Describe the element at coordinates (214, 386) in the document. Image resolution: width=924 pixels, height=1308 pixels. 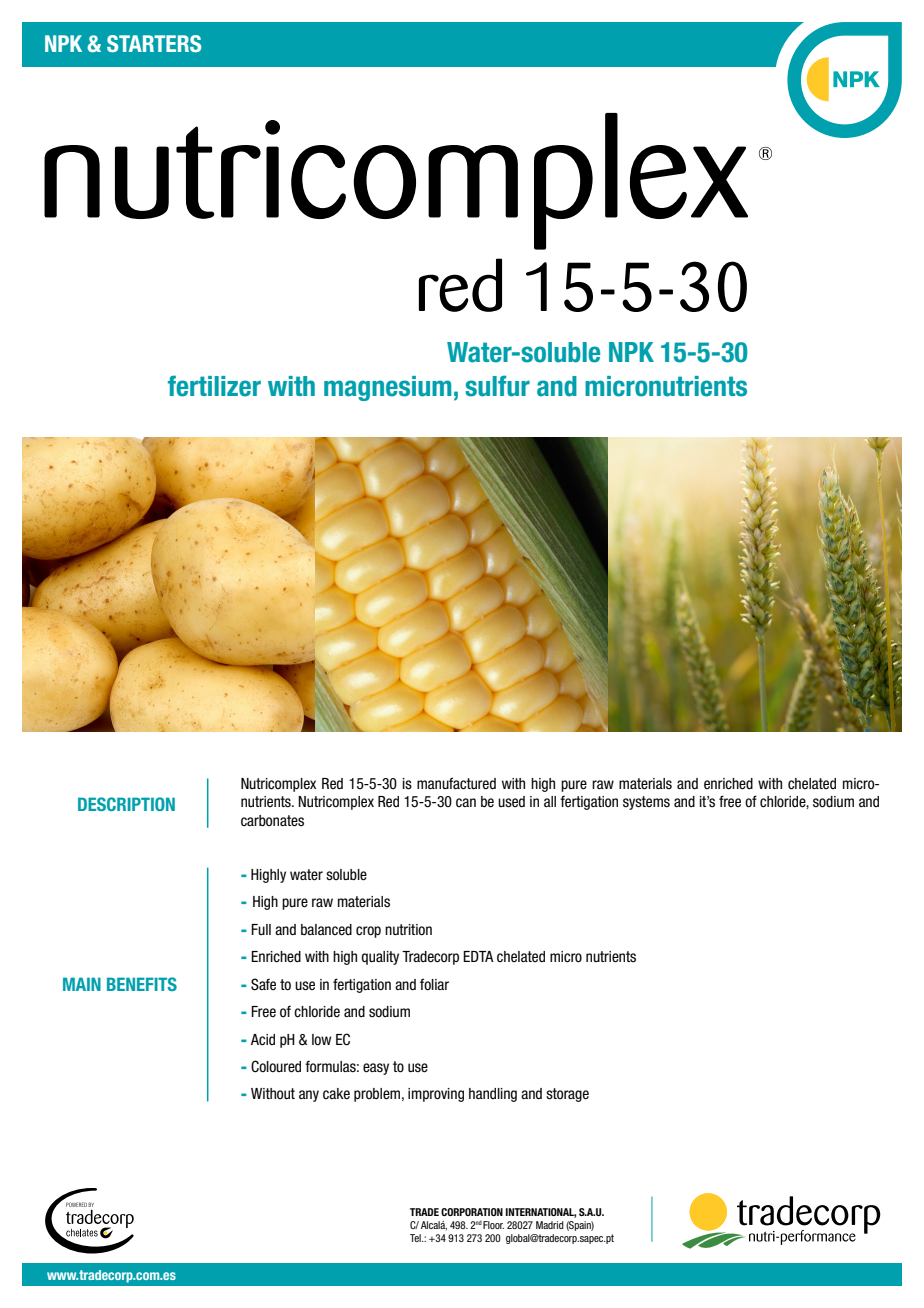
I see `fertilizer` at that location.
